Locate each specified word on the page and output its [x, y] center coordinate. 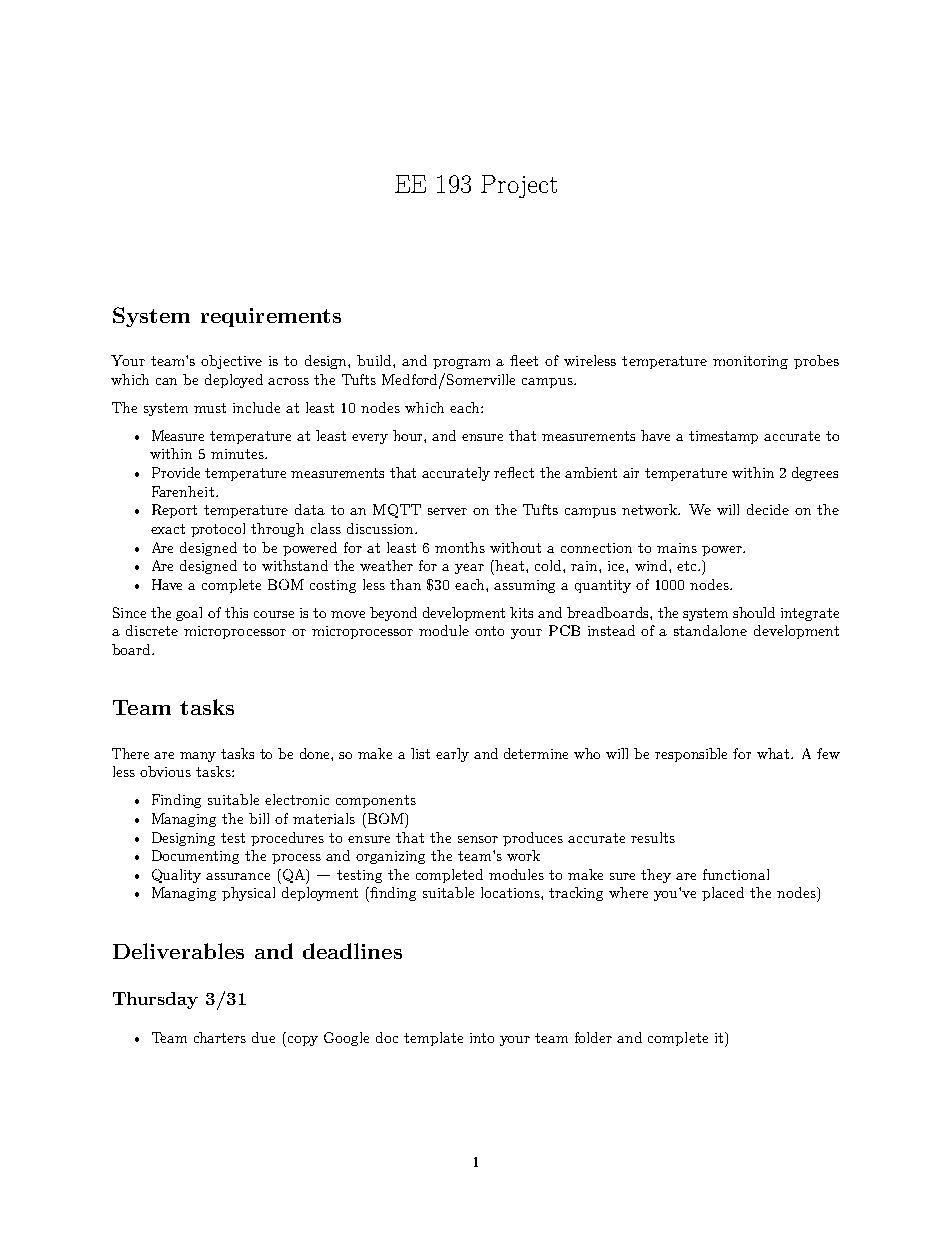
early [452, 755]
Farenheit [183, 491]
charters [220, 1037]
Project [519, 186]
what [774, 753]
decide [768, 509]
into [482, 1038]
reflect [514, 472]
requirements [271, 317]
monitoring [750, 362]
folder [593, 1037]
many [198, 757]
